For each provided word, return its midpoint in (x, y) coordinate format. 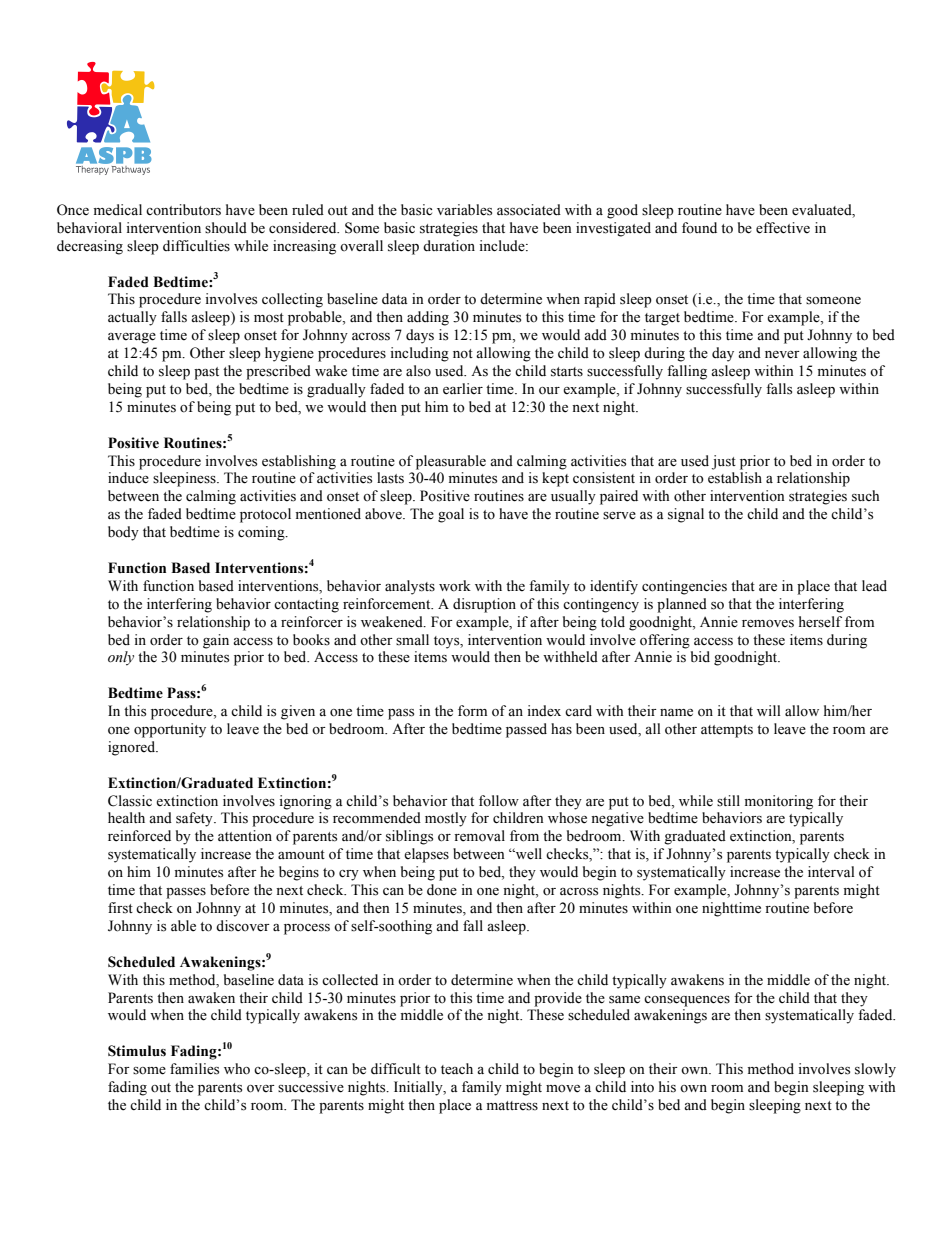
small (412, 640)
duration (449, 246)
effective (783, 228)
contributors (183, 210)
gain (216, 641)
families (194, 1069)
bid (700, 656)
